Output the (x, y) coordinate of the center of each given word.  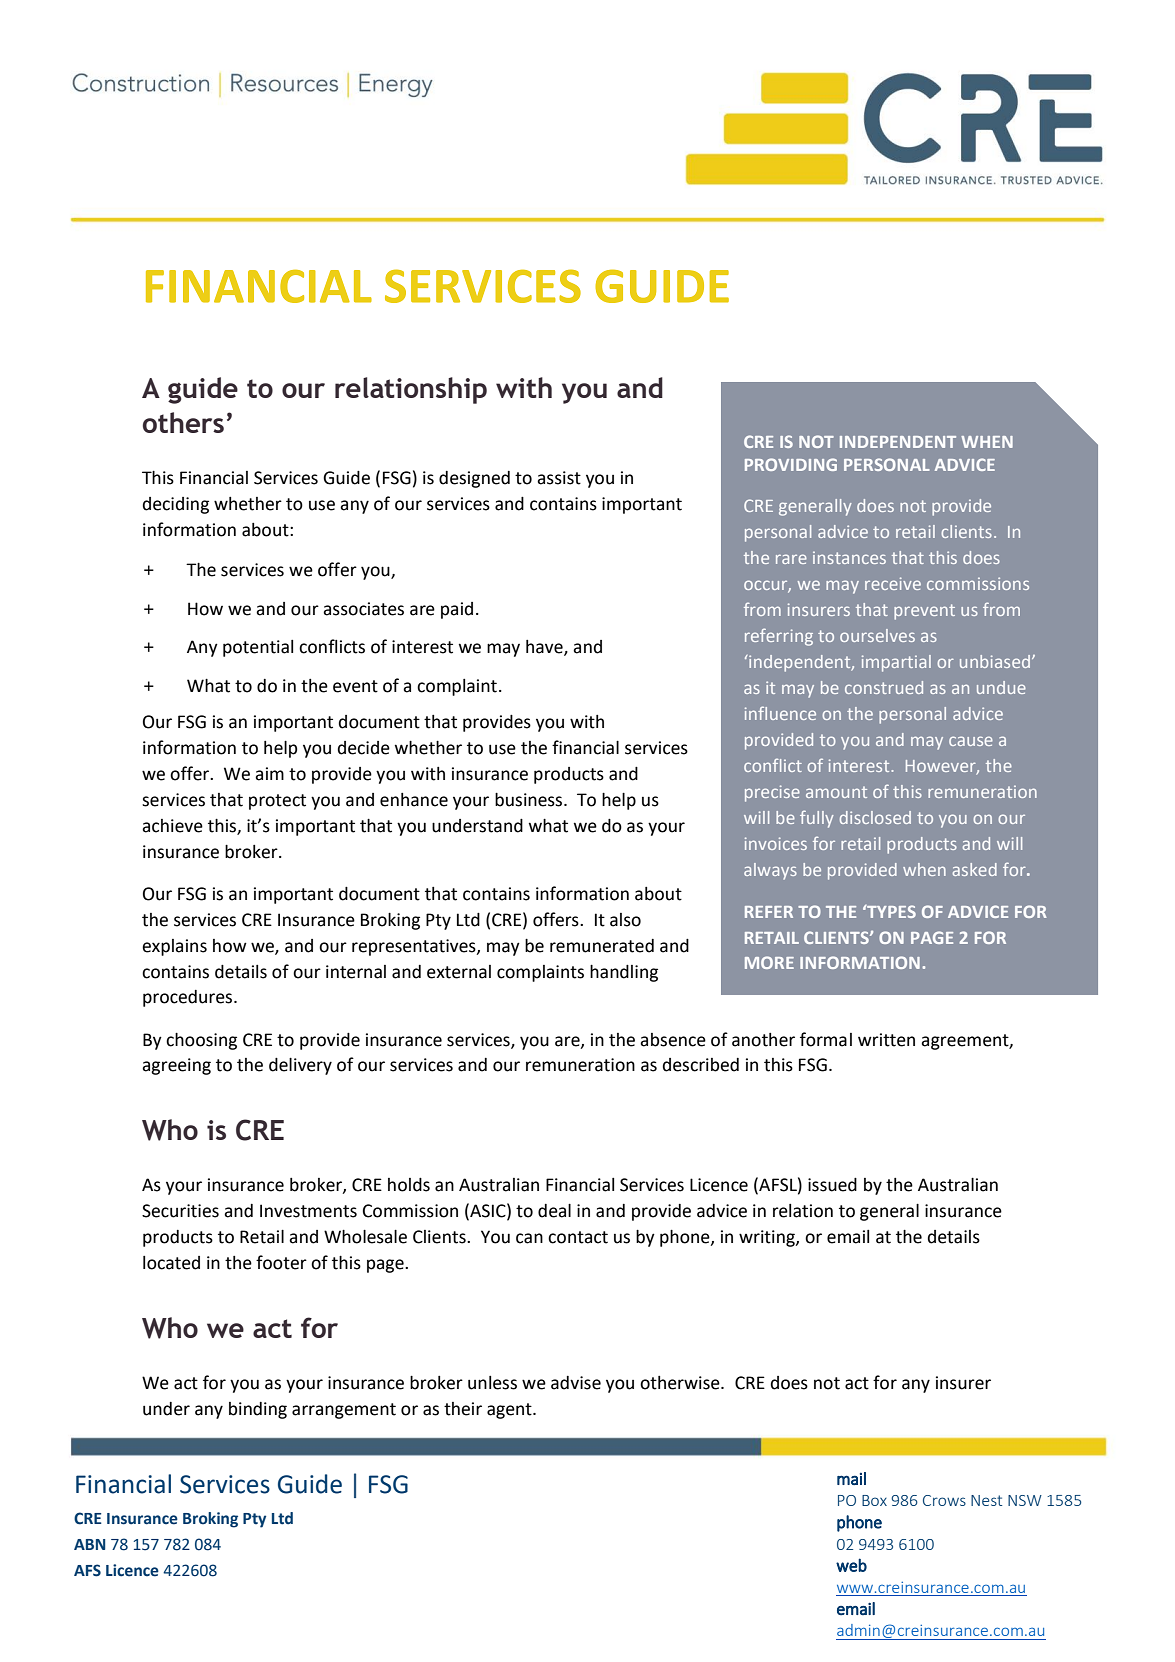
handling (624, 973)
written (886, 1040)
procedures (189, 998)
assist (559, 478)
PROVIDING (791, 464)
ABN (89, 1544)
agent (510, 1411)
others (183, 422)
